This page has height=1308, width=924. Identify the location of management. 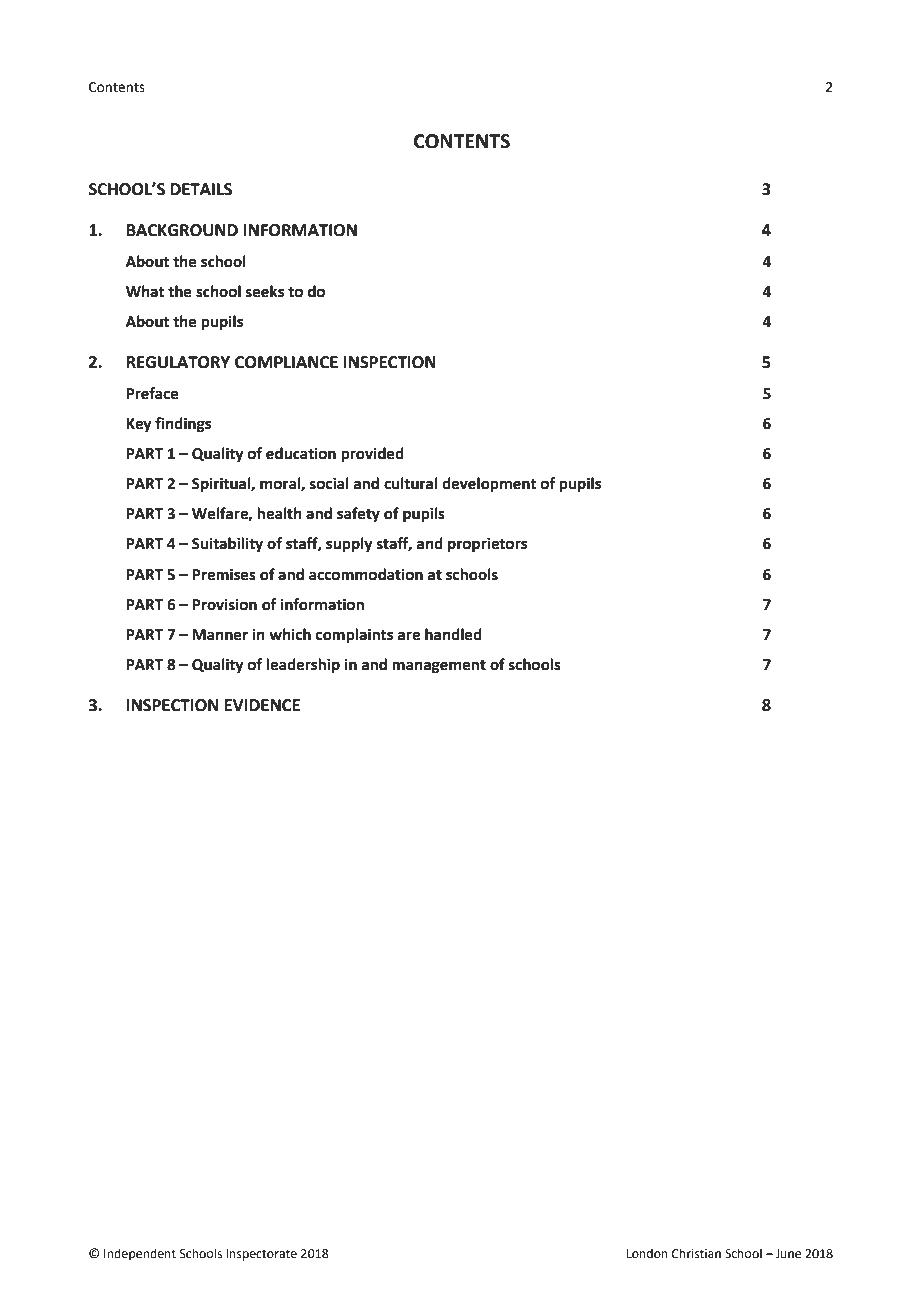
(439, 667).
